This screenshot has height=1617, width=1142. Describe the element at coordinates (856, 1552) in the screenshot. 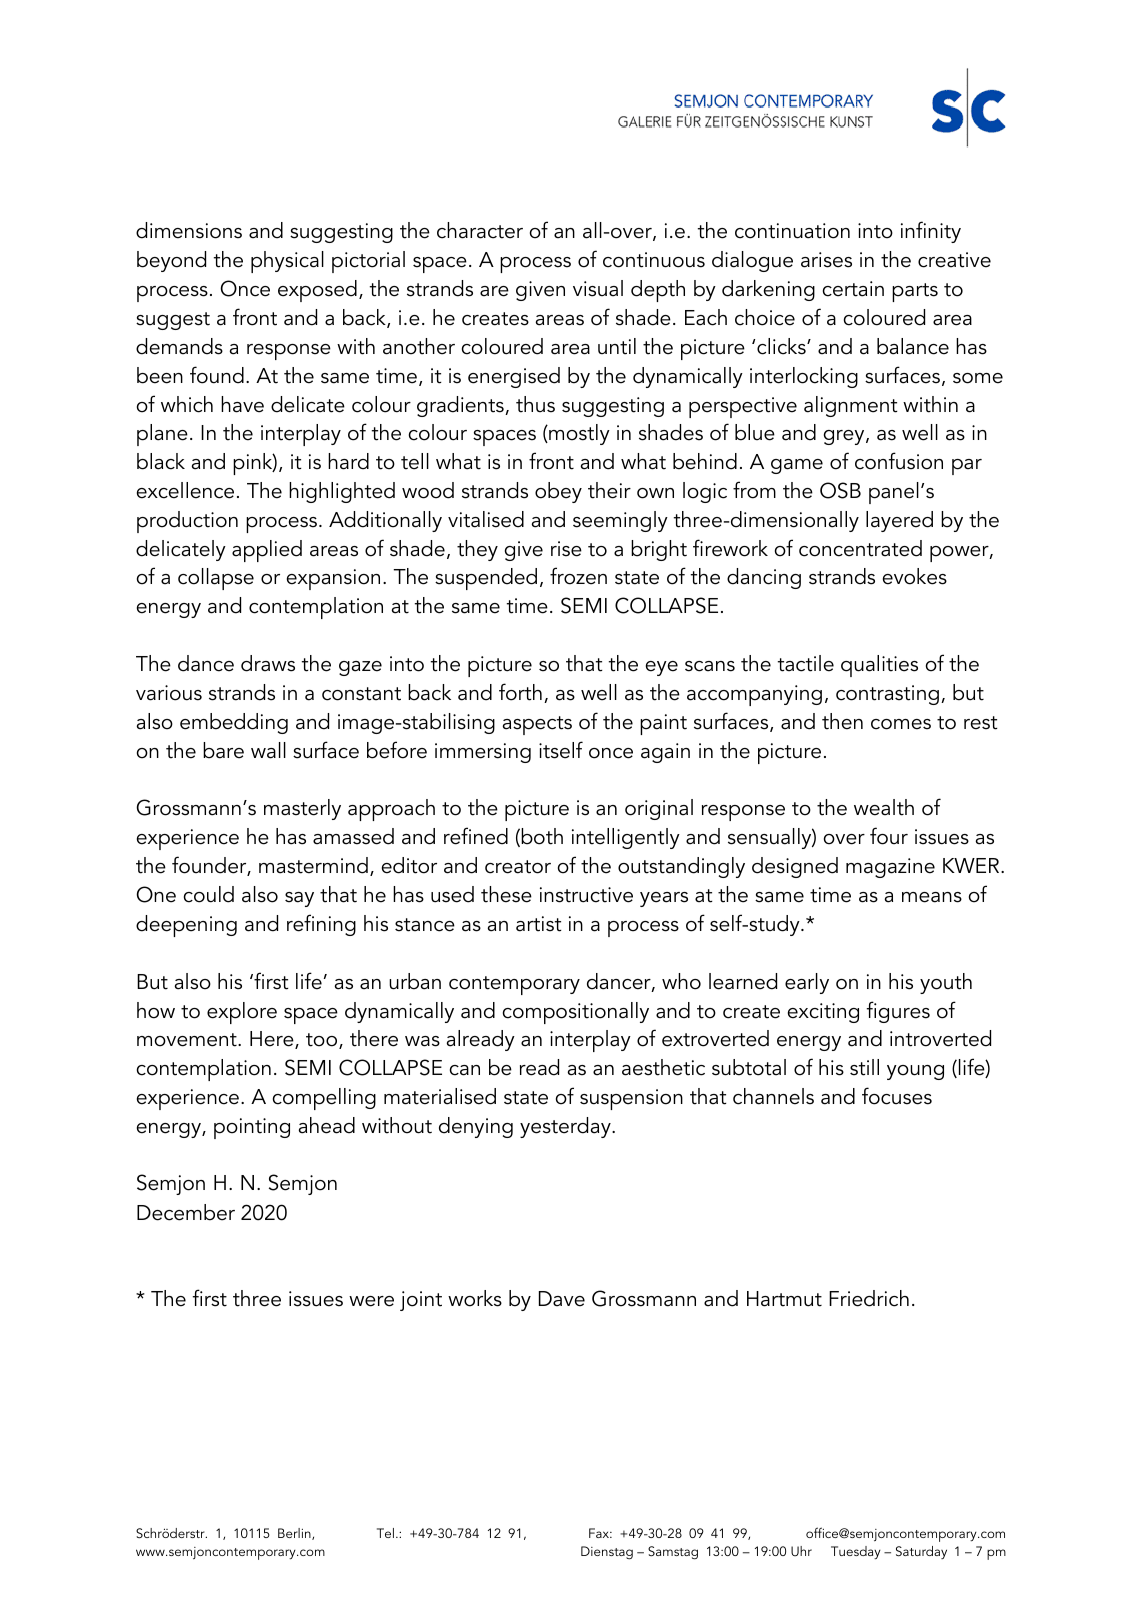

I see `Tuesday` at that location.
